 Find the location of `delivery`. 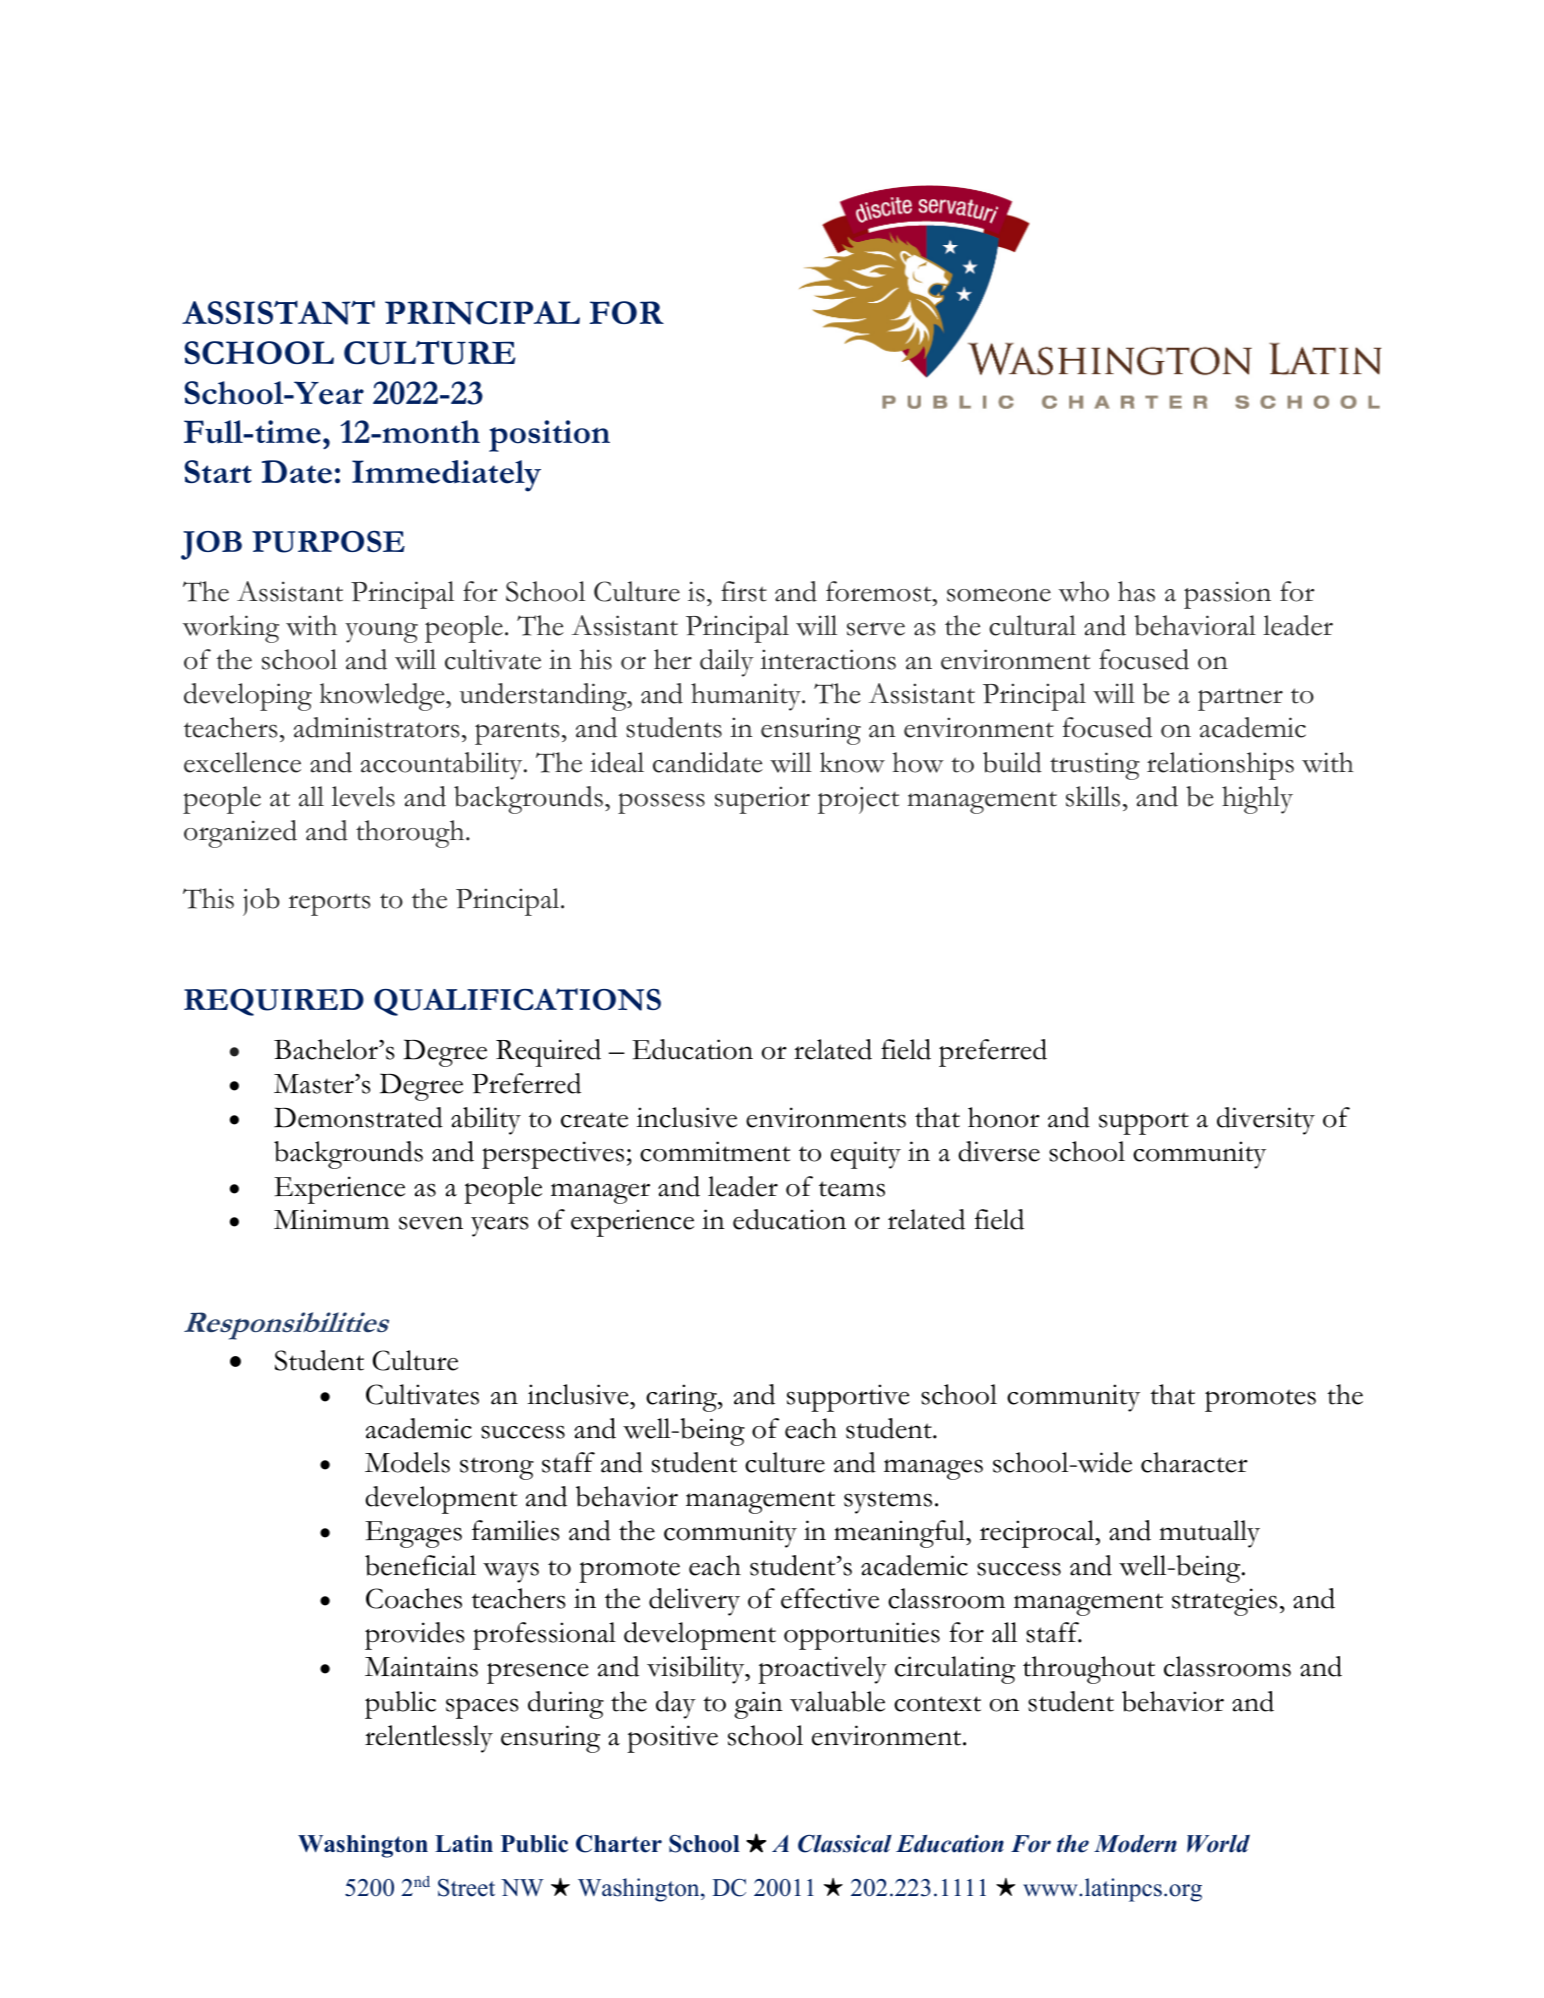

delivery is located at coordinates (694, 1602).
